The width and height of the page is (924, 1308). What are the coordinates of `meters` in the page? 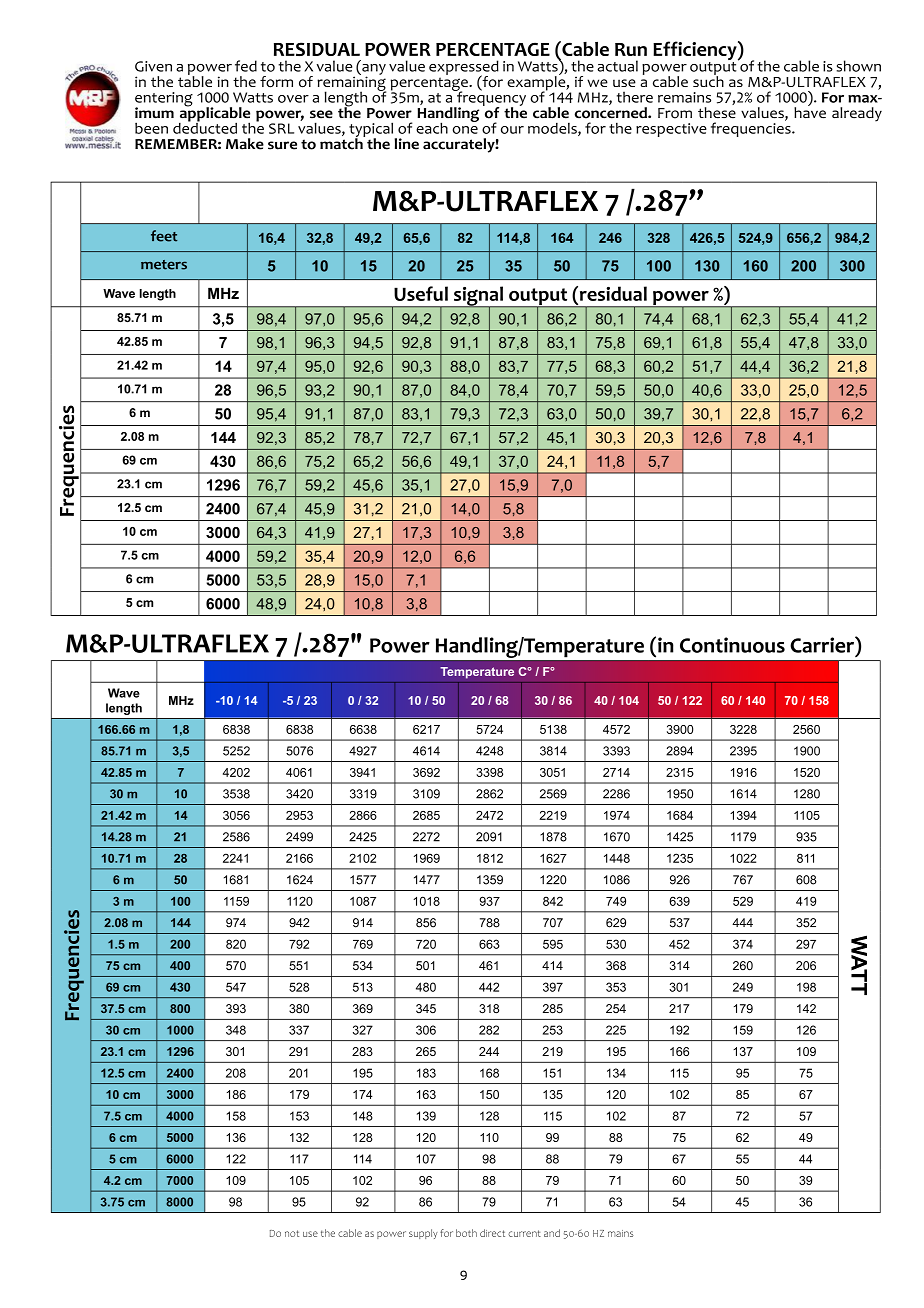 It's located at (164, 265).
